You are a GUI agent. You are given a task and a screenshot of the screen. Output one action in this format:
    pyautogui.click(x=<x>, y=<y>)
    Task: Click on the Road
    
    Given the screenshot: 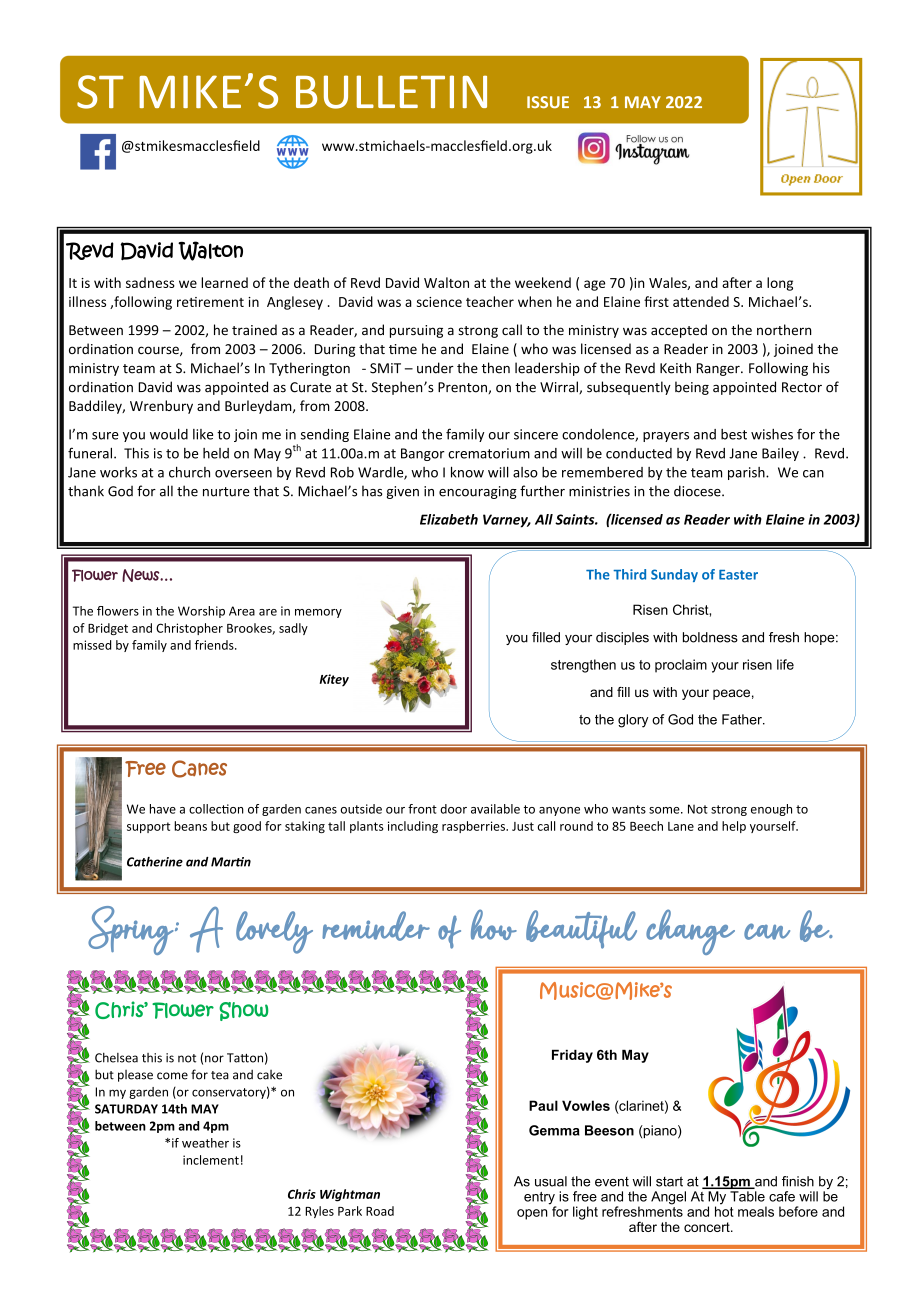 What is the action you would take?
    pyautogui.click(x=380, y=1211)
